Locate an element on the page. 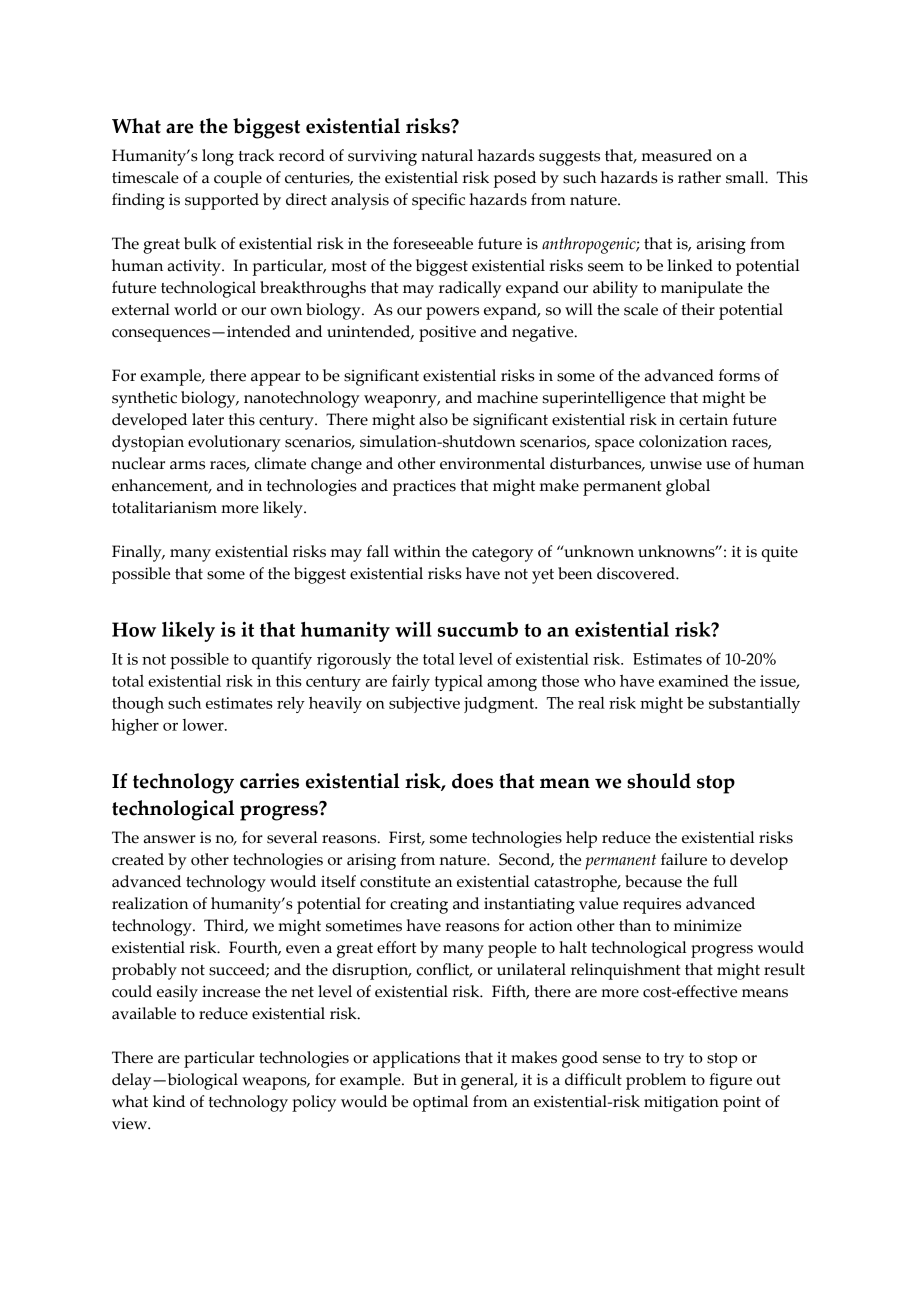  specific is located at coordinates (438, 201).
